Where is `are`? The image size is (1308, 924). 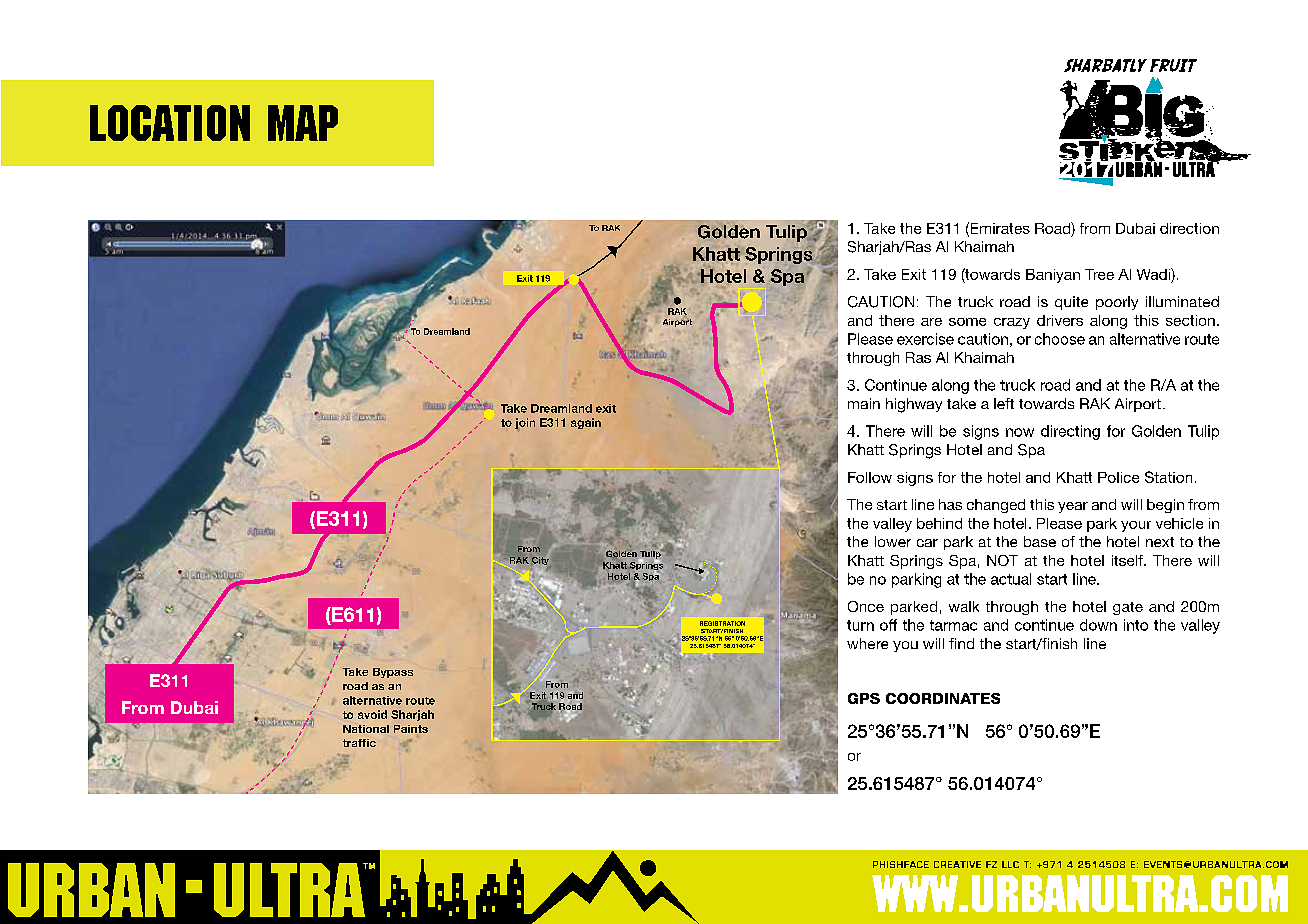 are is located at coordinates (931, 322).
